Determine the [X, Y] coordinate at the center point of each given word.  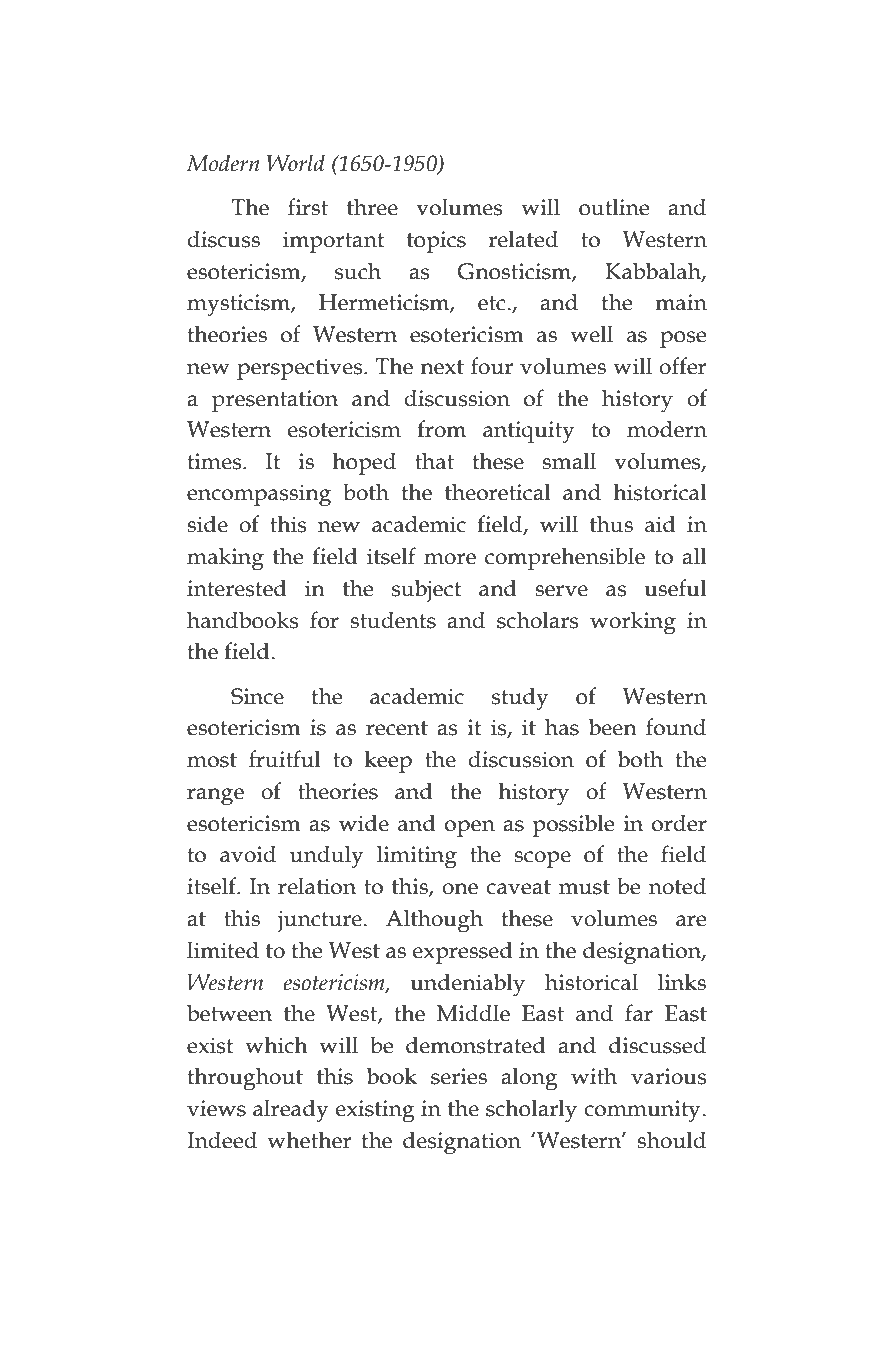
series [459, 1076]
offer [682, 366]
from [441, 429]
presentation [275, 401]
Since [257, 696]
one [460, 889]
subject [426, 591]
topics [436, 242]
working [633, 623]
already [291, 1111]
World [296, 163]
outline [614, 207]
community [642, 1111]
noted [677, 886]
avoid [248, 854]
